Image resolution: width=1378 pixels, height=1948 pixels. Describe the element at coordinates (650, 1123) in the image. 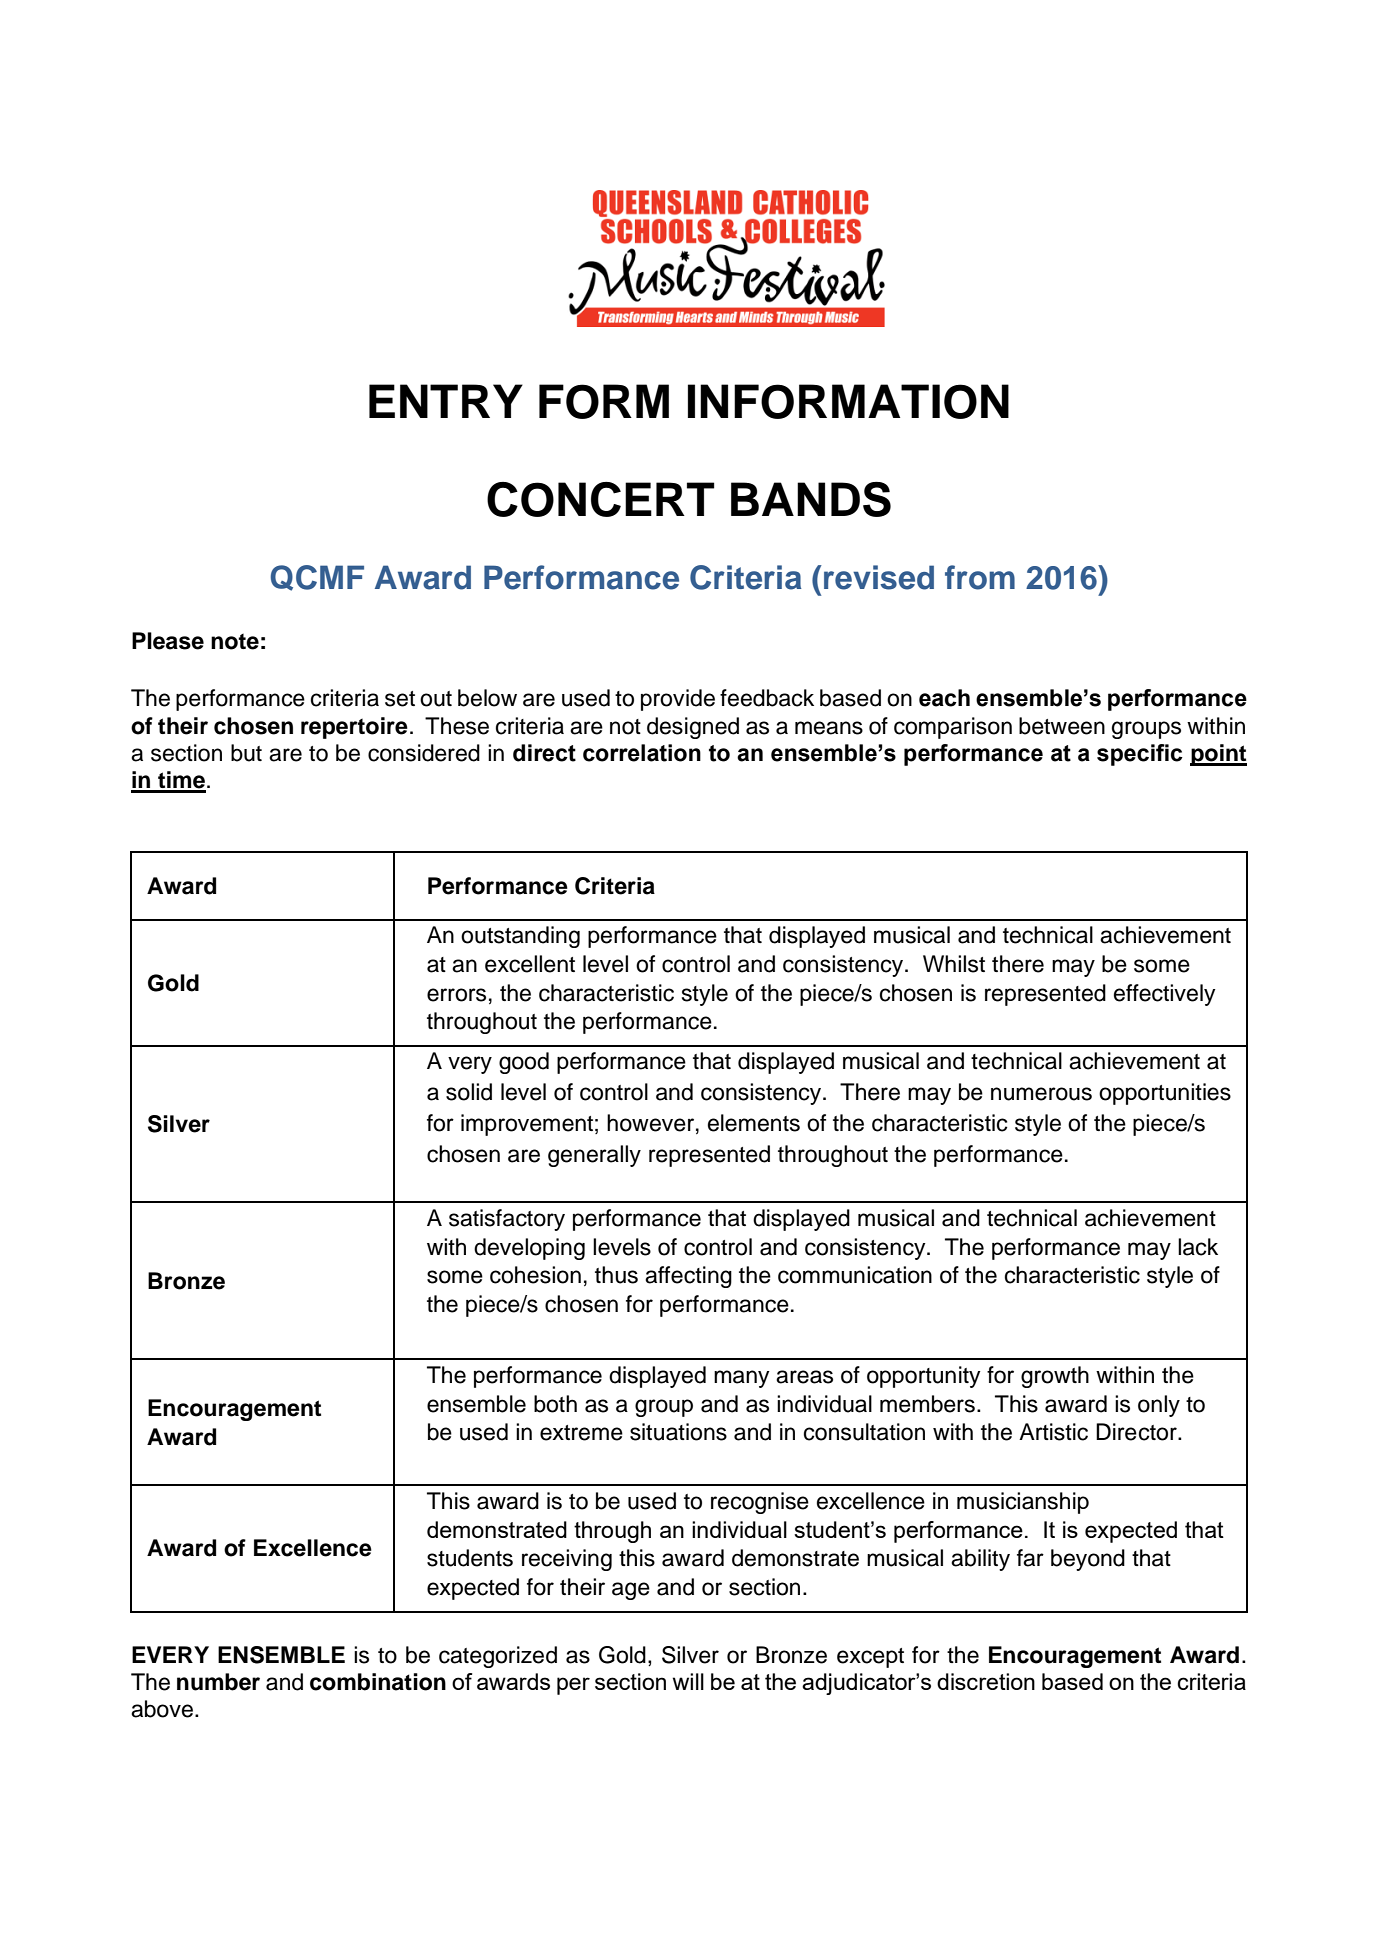

I see `however` at that location.
